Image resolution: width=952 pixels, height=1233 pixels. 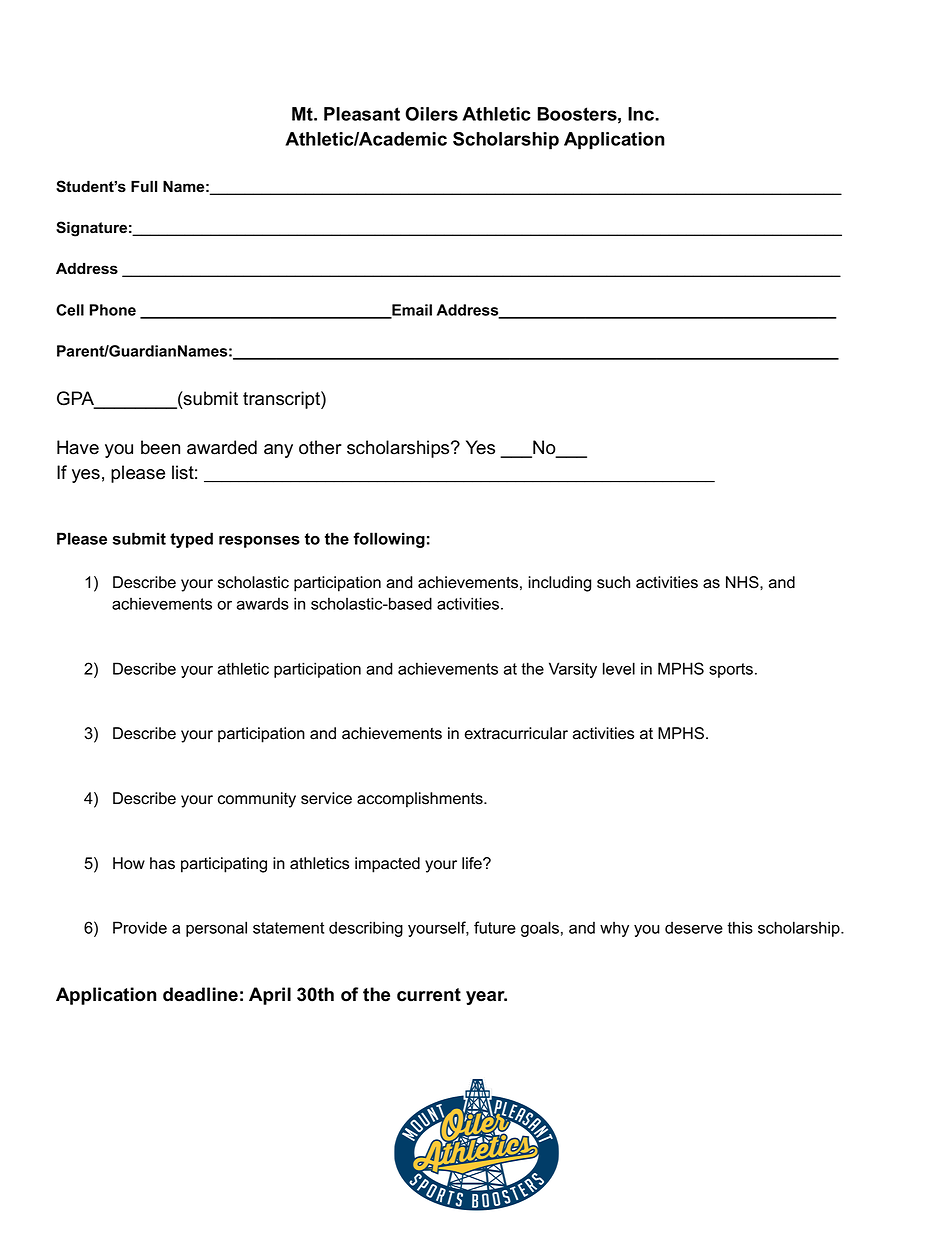 I want to click on transcript, so click(x=282, y=400).
